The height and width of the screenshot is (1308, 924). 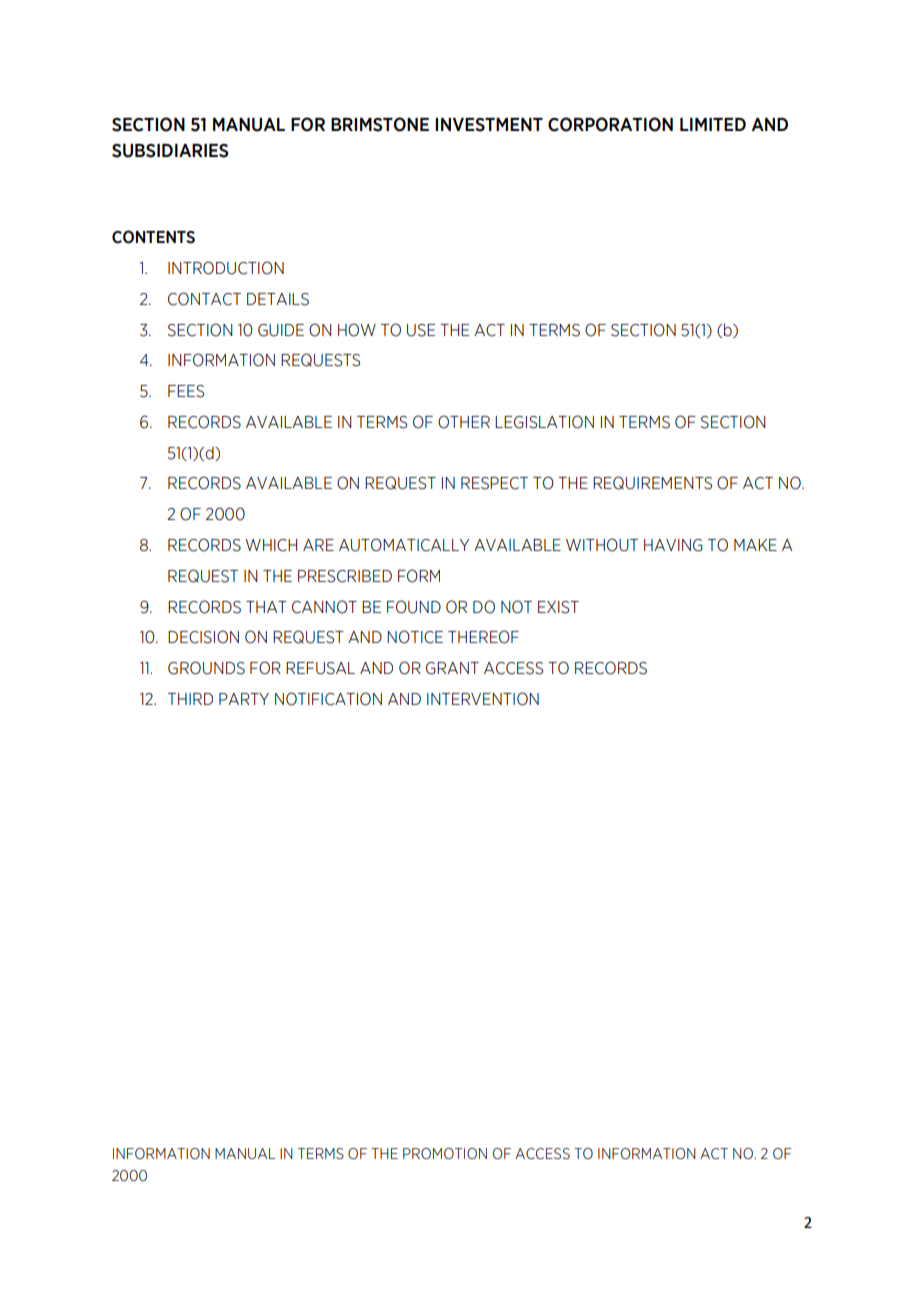 I want to click on LIMITED, so click(x=713, y=124).
